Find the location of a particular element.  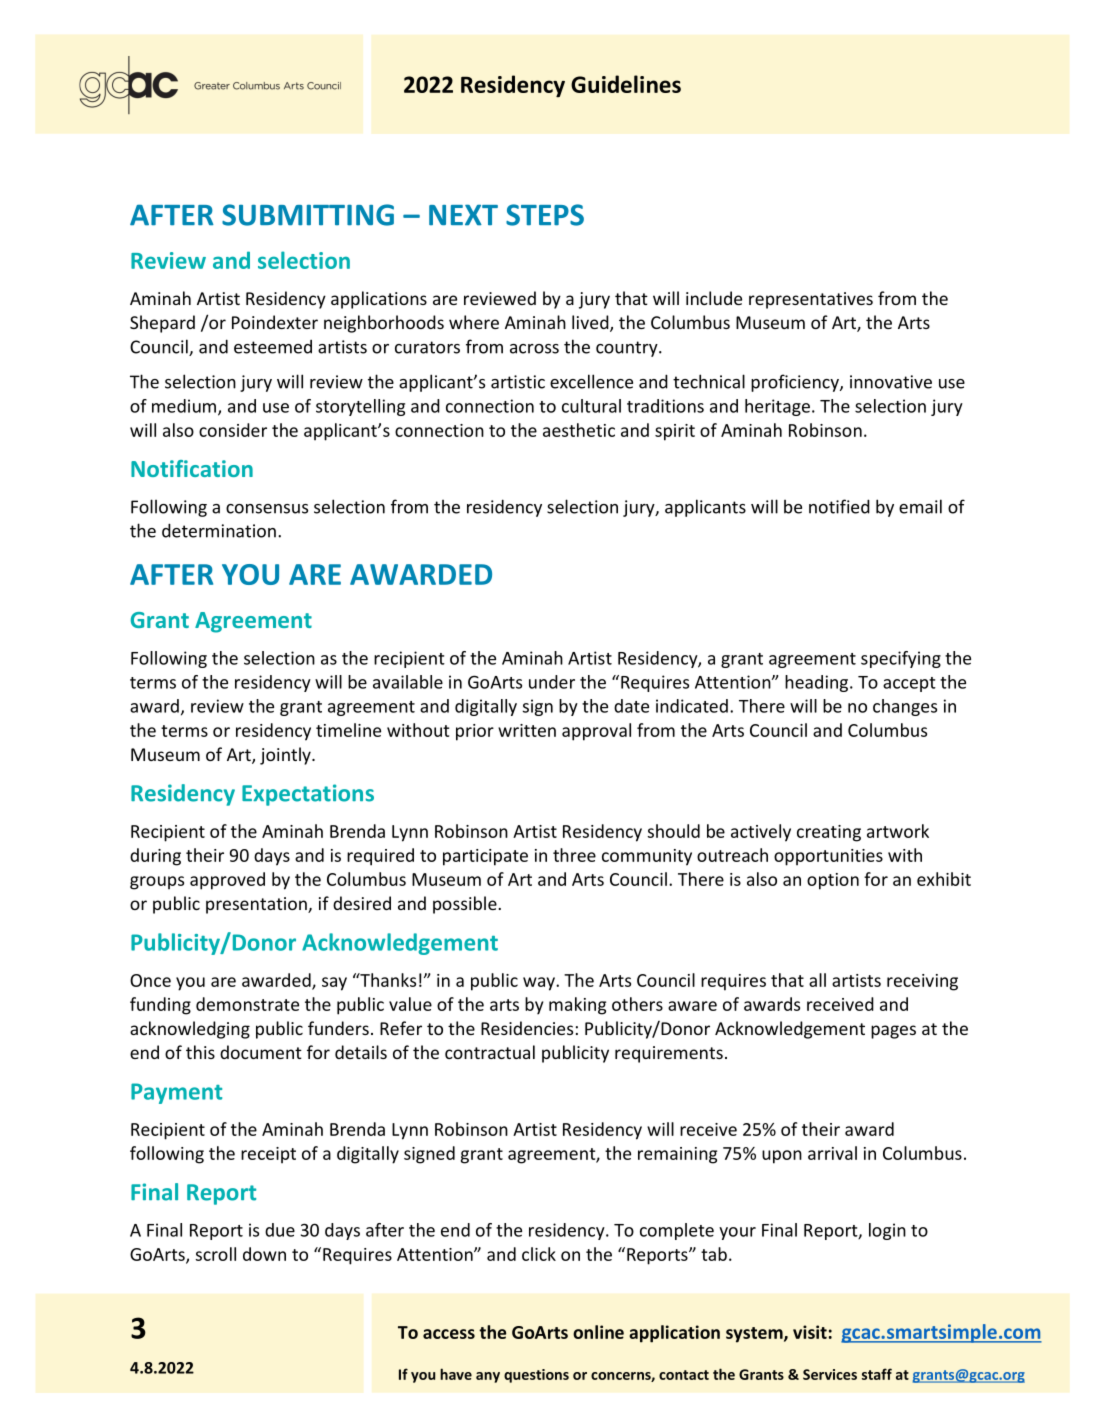

written is located at coordinates (527, 730).
